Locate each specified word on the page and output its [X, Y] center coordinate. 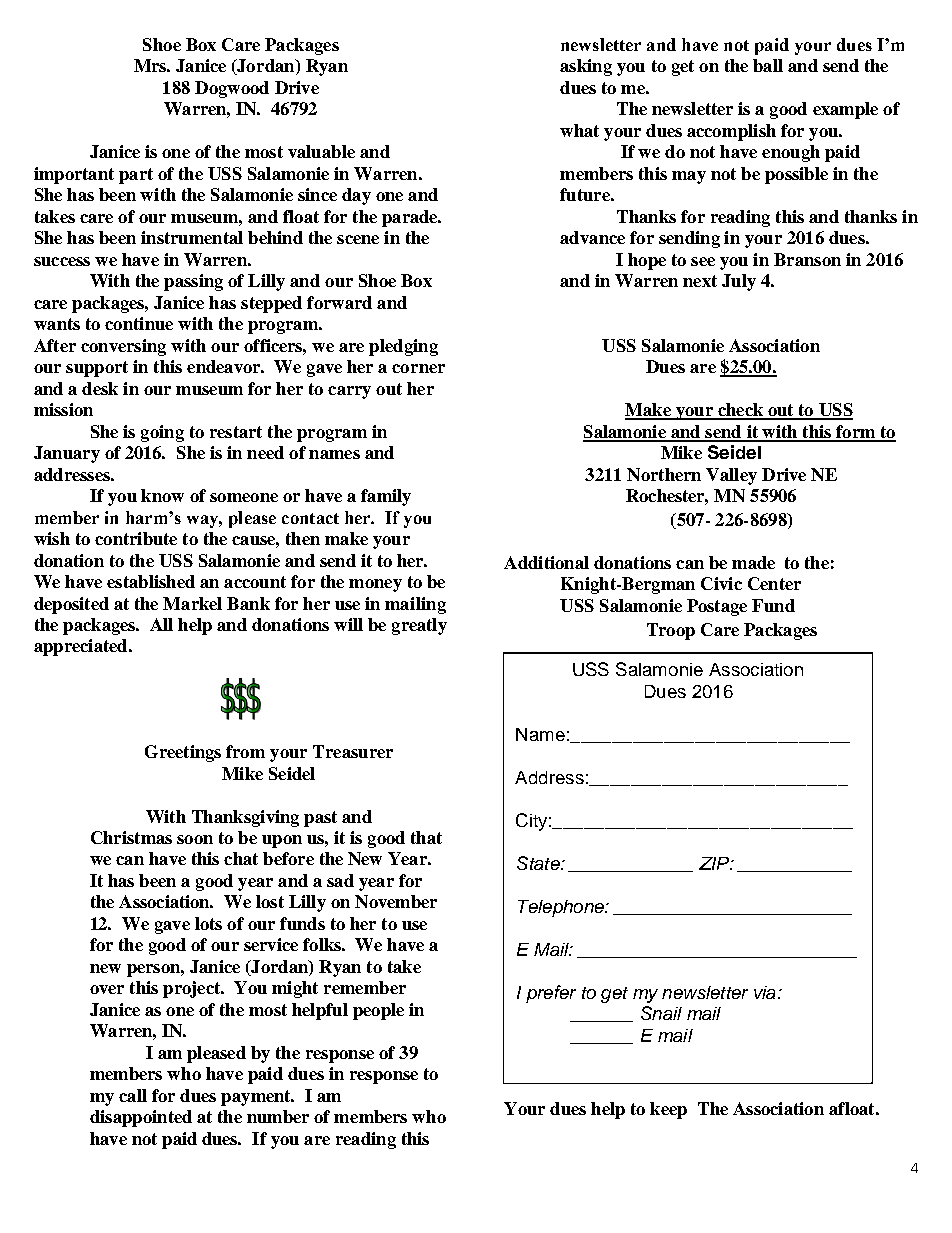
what [579, 130]
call [133, 1095]
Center [774, 583]
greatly [419, 626]
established [151, 581]
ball [768, 65]
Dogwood [232, 89]
